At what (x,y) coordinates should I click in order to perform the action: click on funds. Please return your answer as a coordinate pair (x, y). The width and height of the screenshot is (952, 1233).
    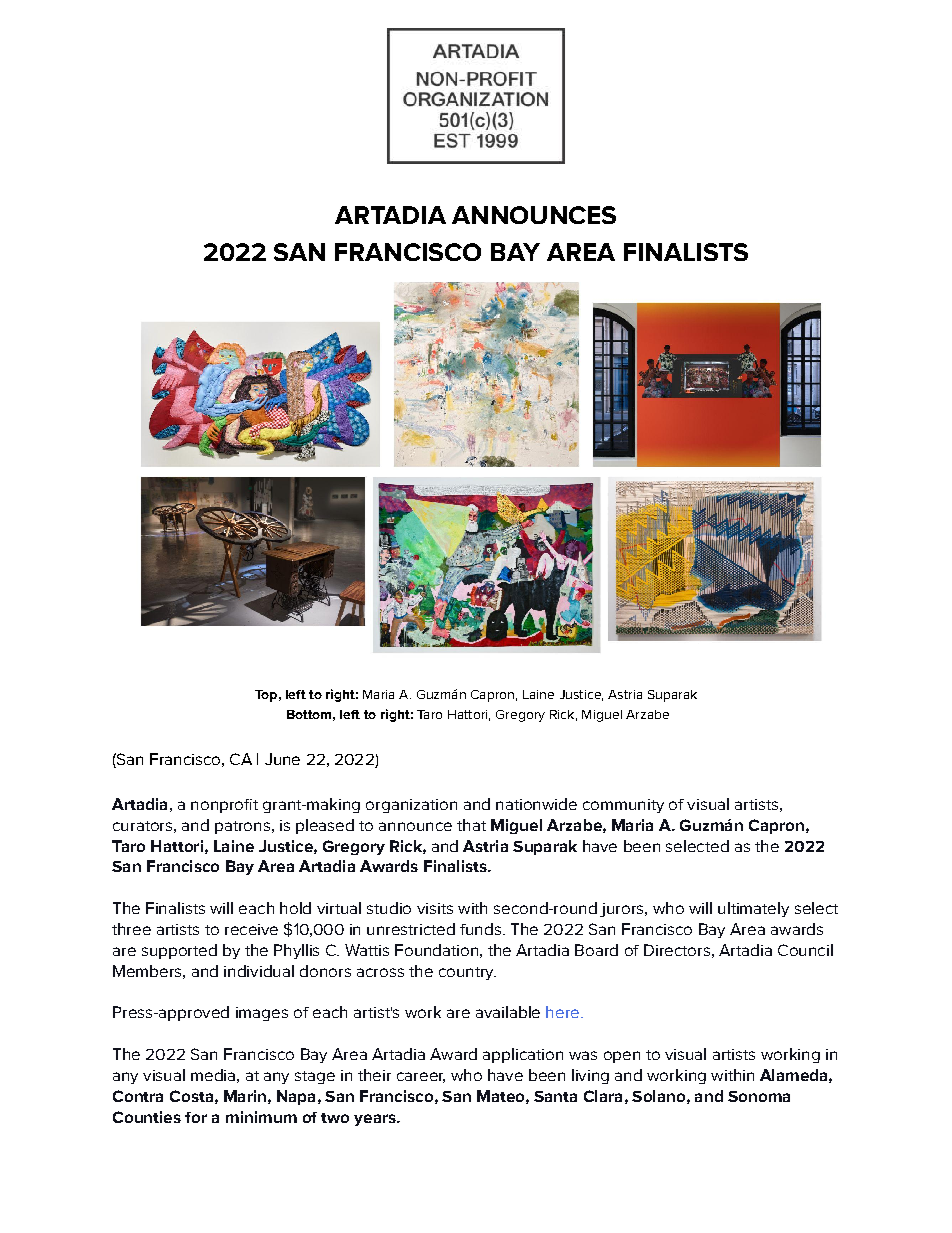
    Looking at the image, I should click on (480, 929).
